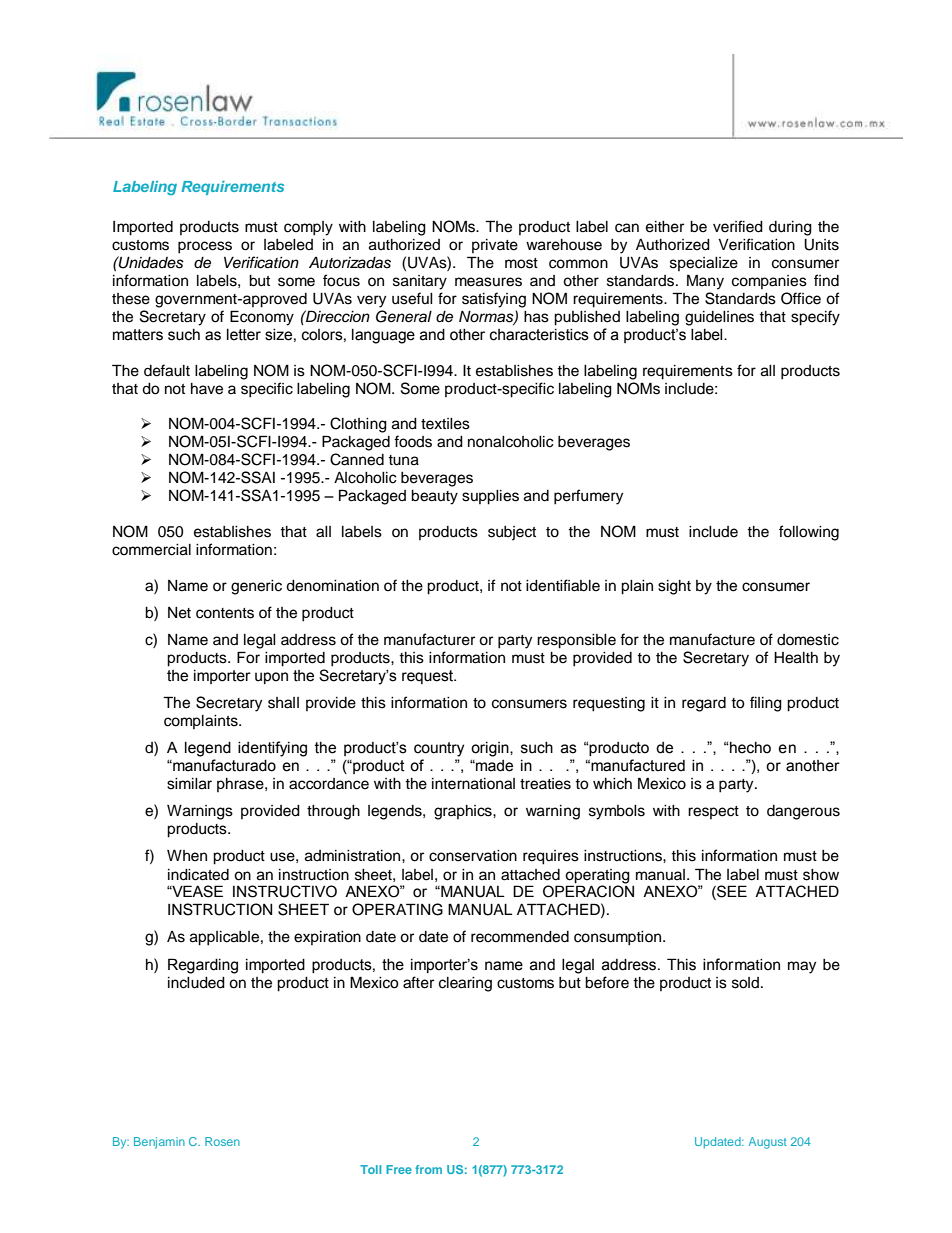  Describe the element at coordinates (713, 812) in the page. I see `respect` at that location.
